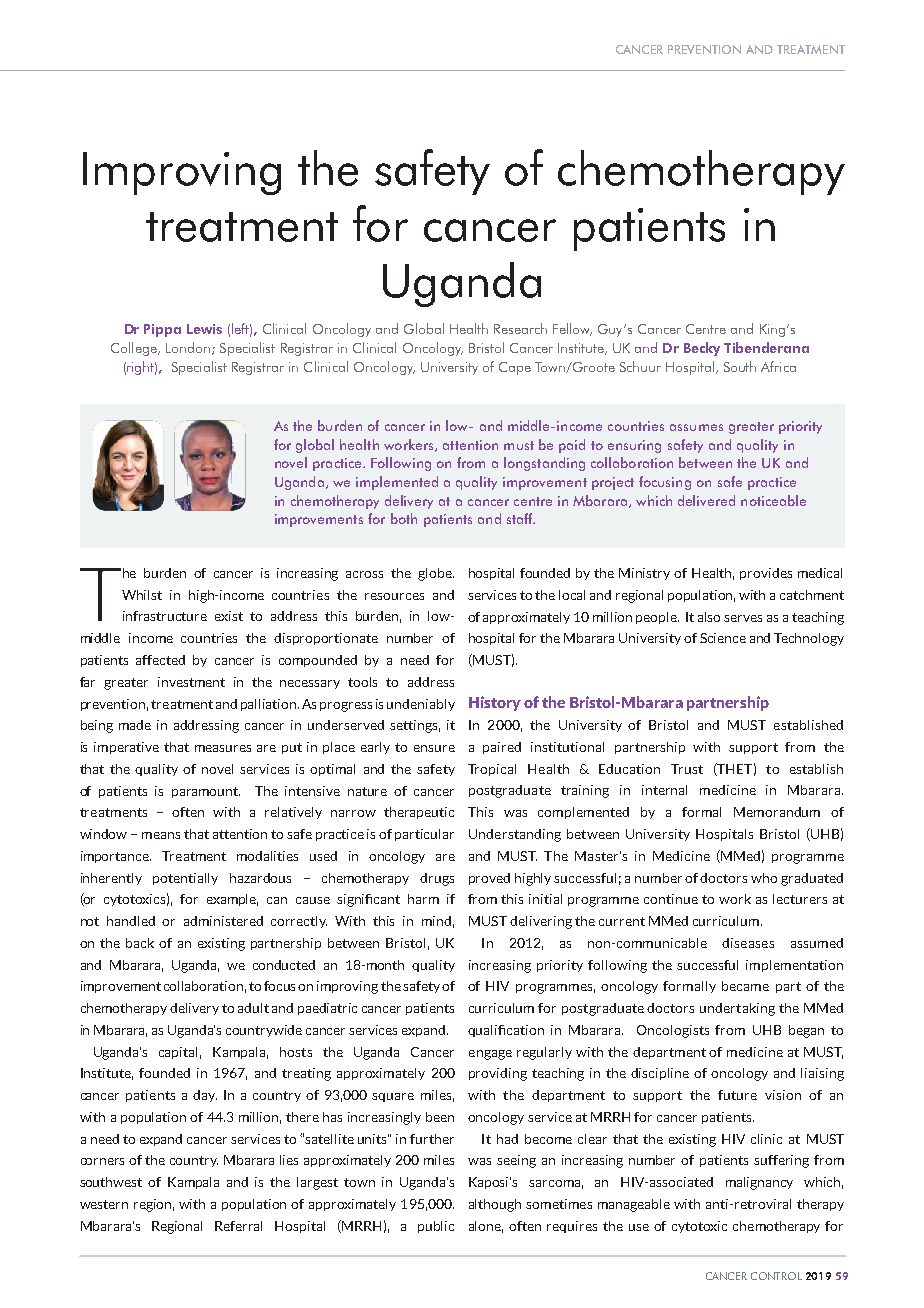 The width and height of the document is (924, 1308). I want to click on undeniably, so click(421, 705).
